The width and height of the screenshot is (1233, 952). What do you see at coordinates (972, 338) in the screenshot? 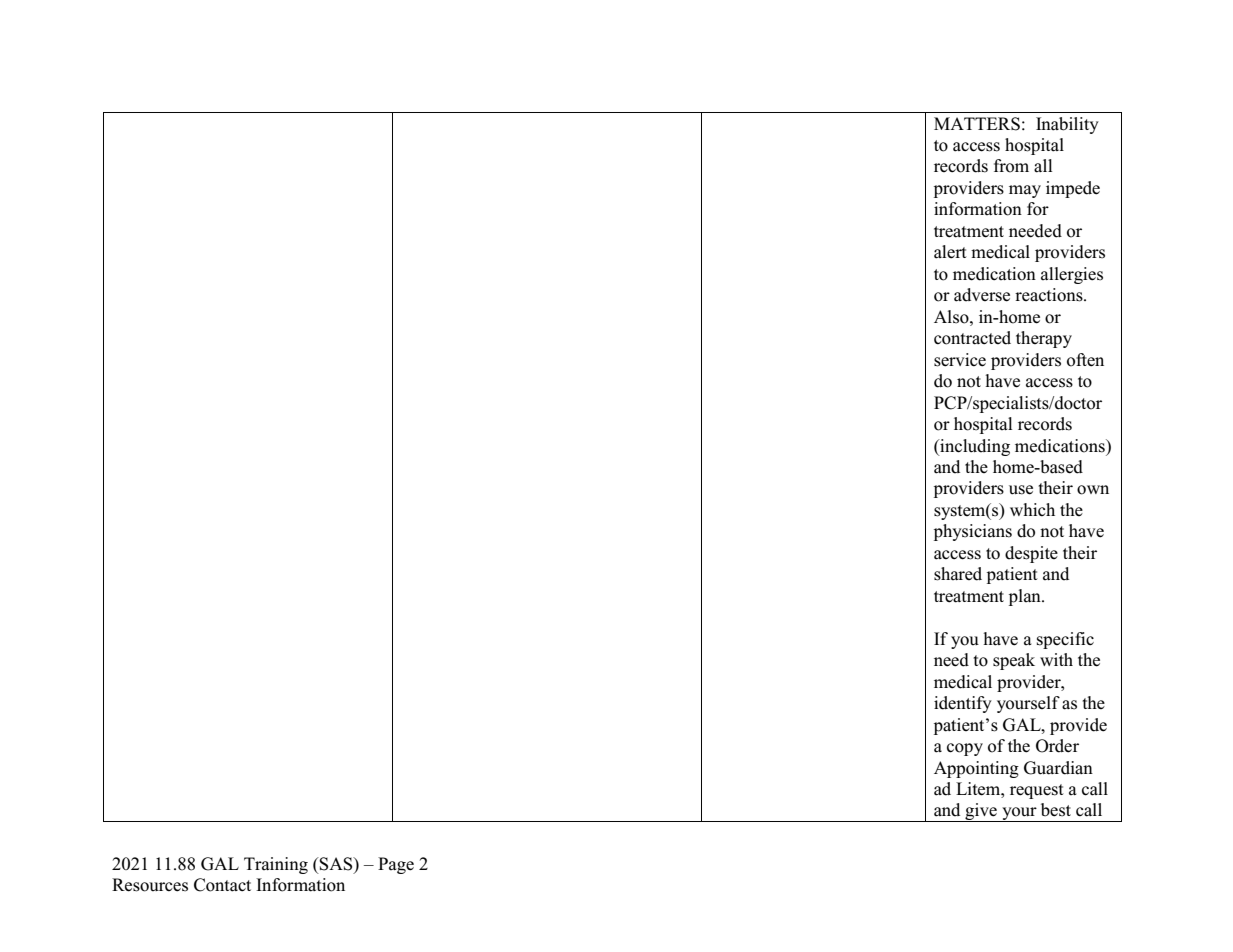
I see `contracted` at bounding box center [972, 338].
